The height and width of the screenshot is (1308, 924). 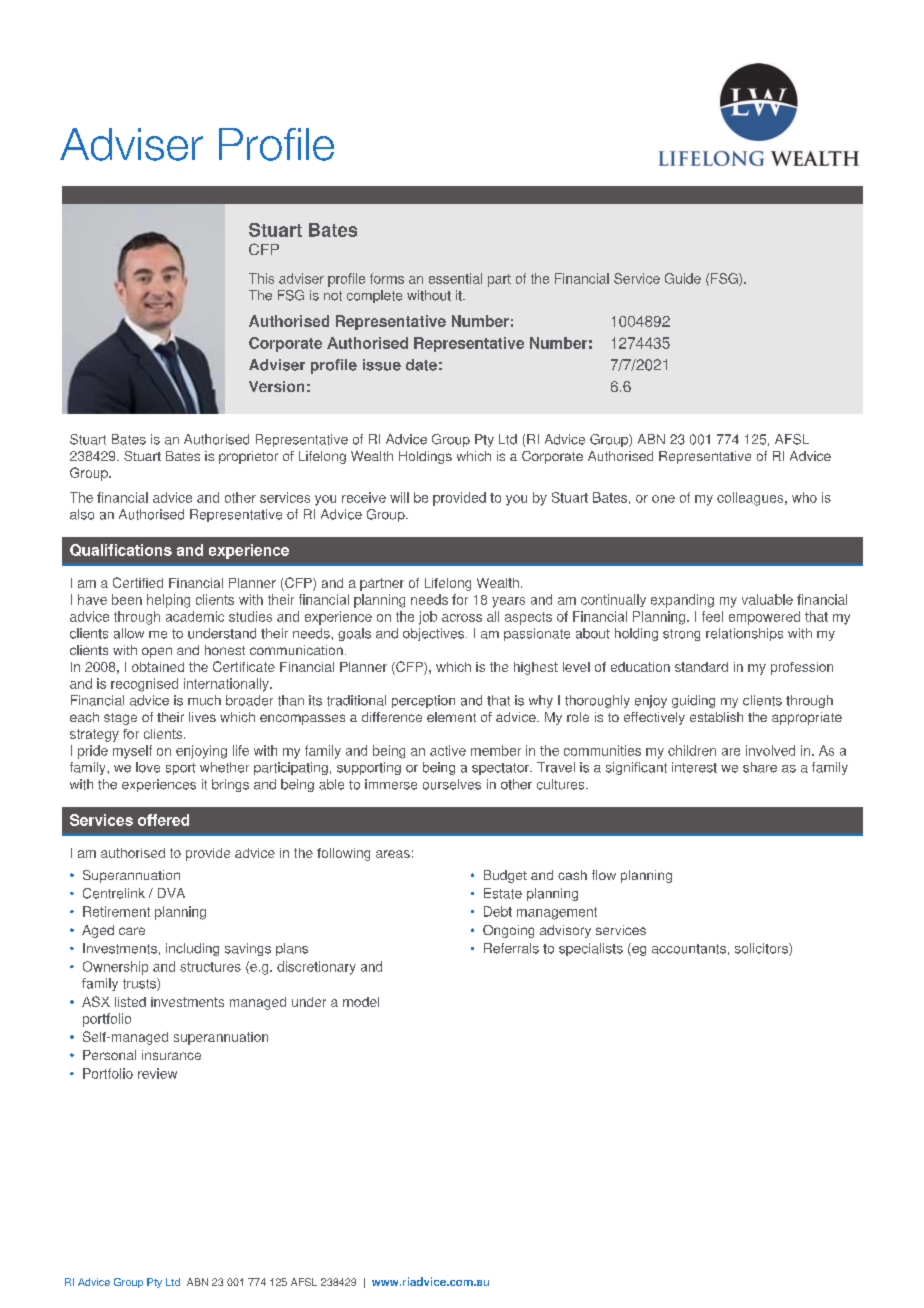 I want to click on model, so click(x=361, y=1002).
